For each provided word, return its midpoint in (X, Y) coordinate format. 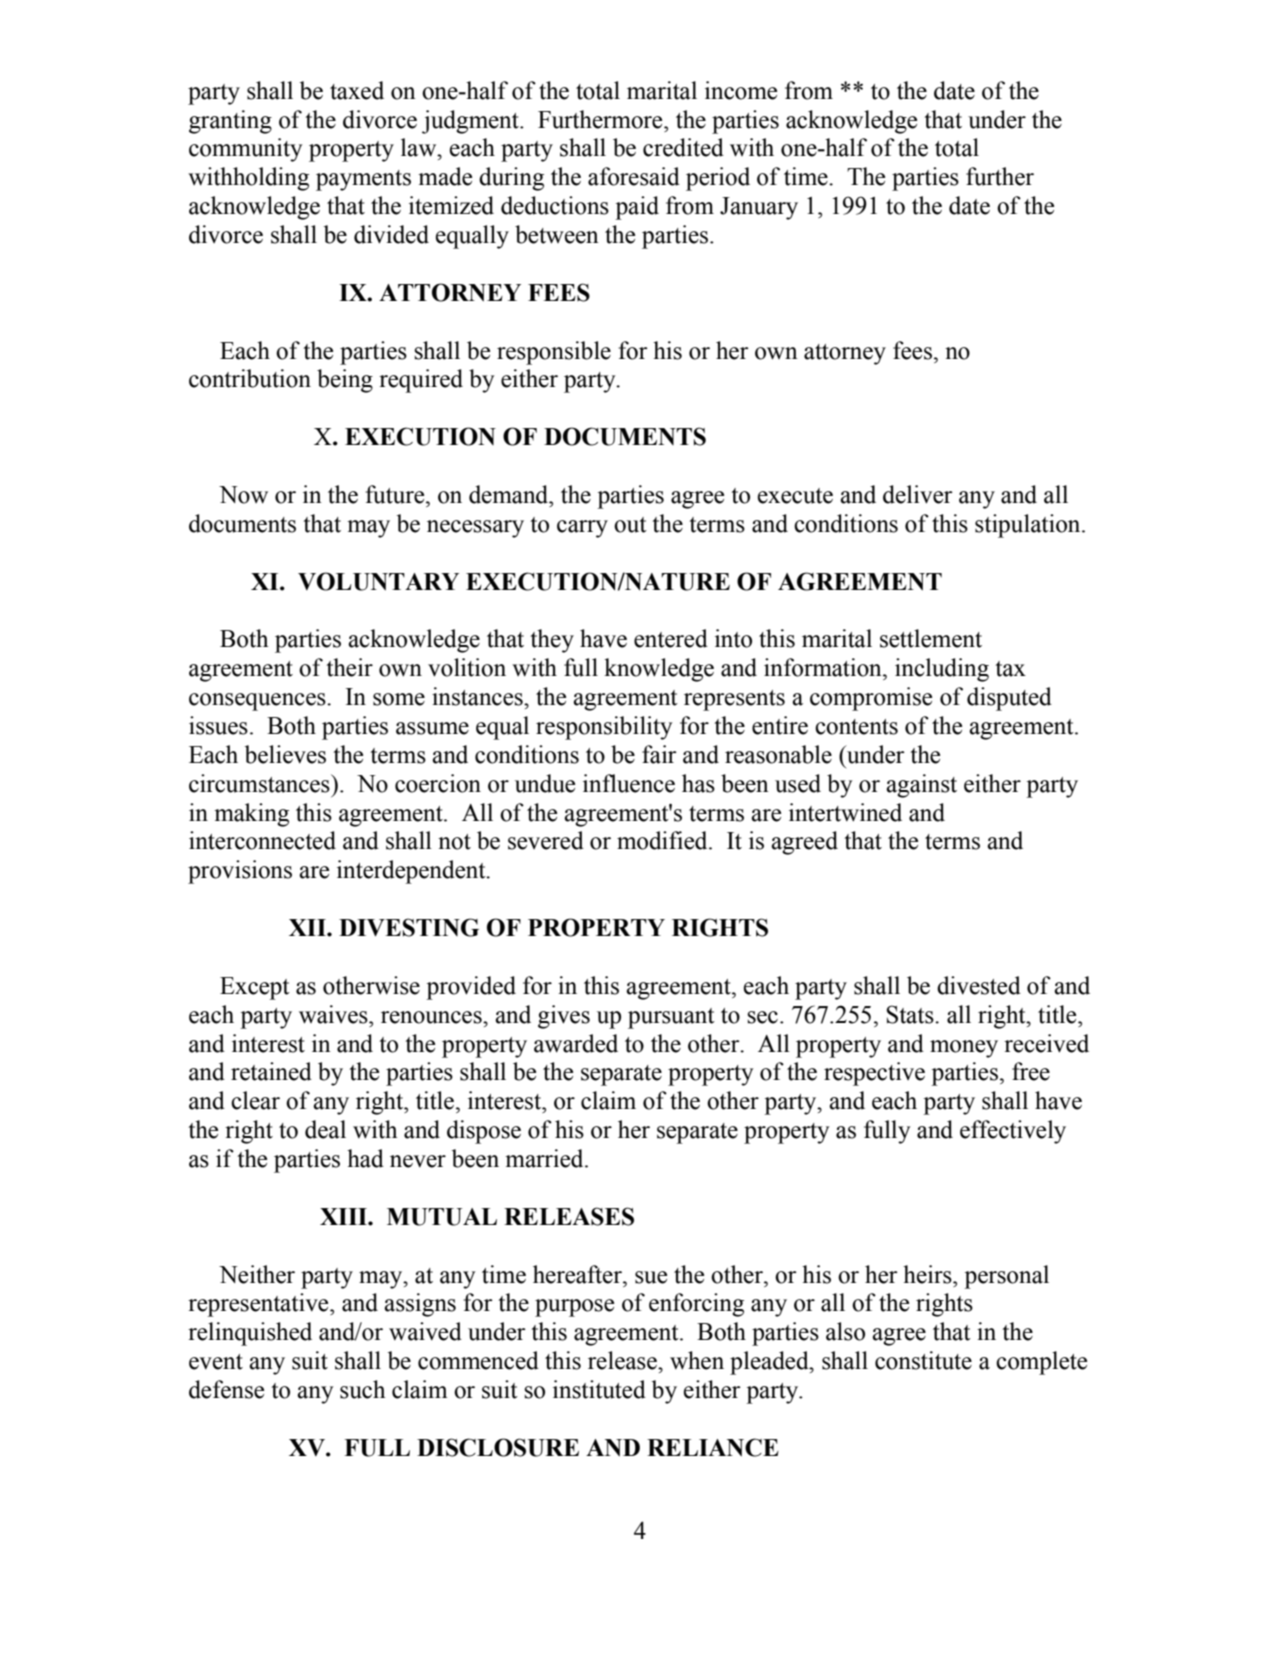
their (349, 667)
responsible (554, 353)
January (759, 208)
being (345, 381)
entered (671, 638)
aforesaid (634, 176)
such (362, 1389)
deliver (918, 494)
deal (325, 1129)
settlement (931, 638)
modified (663, 840)
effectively (1013, 1132)
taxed (357, 90)
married (545, 1158)
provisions (240, 872)
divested (979, 985)
